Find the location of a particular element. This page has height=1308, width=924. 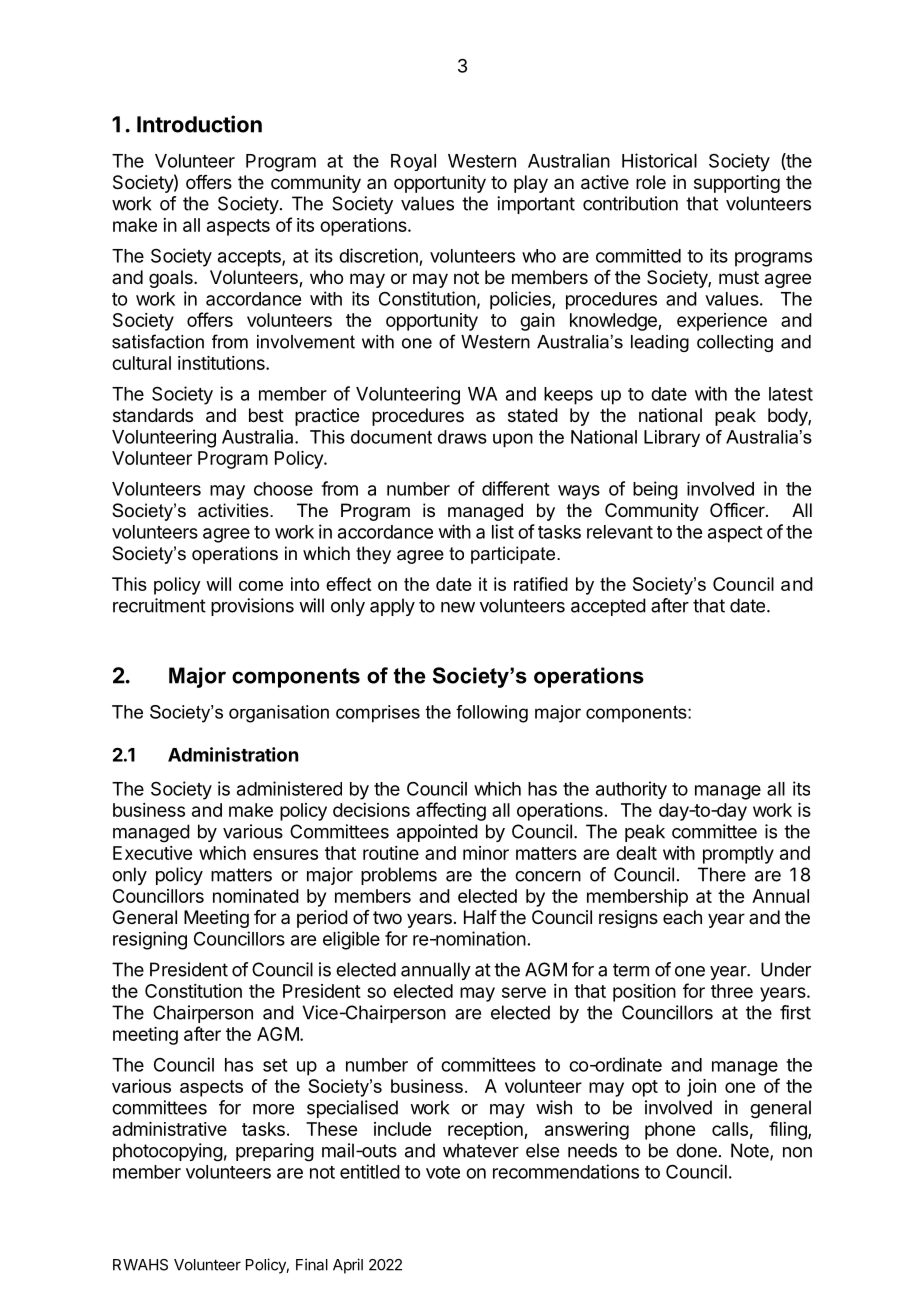

Final is located at coordinates (312, 1264).
